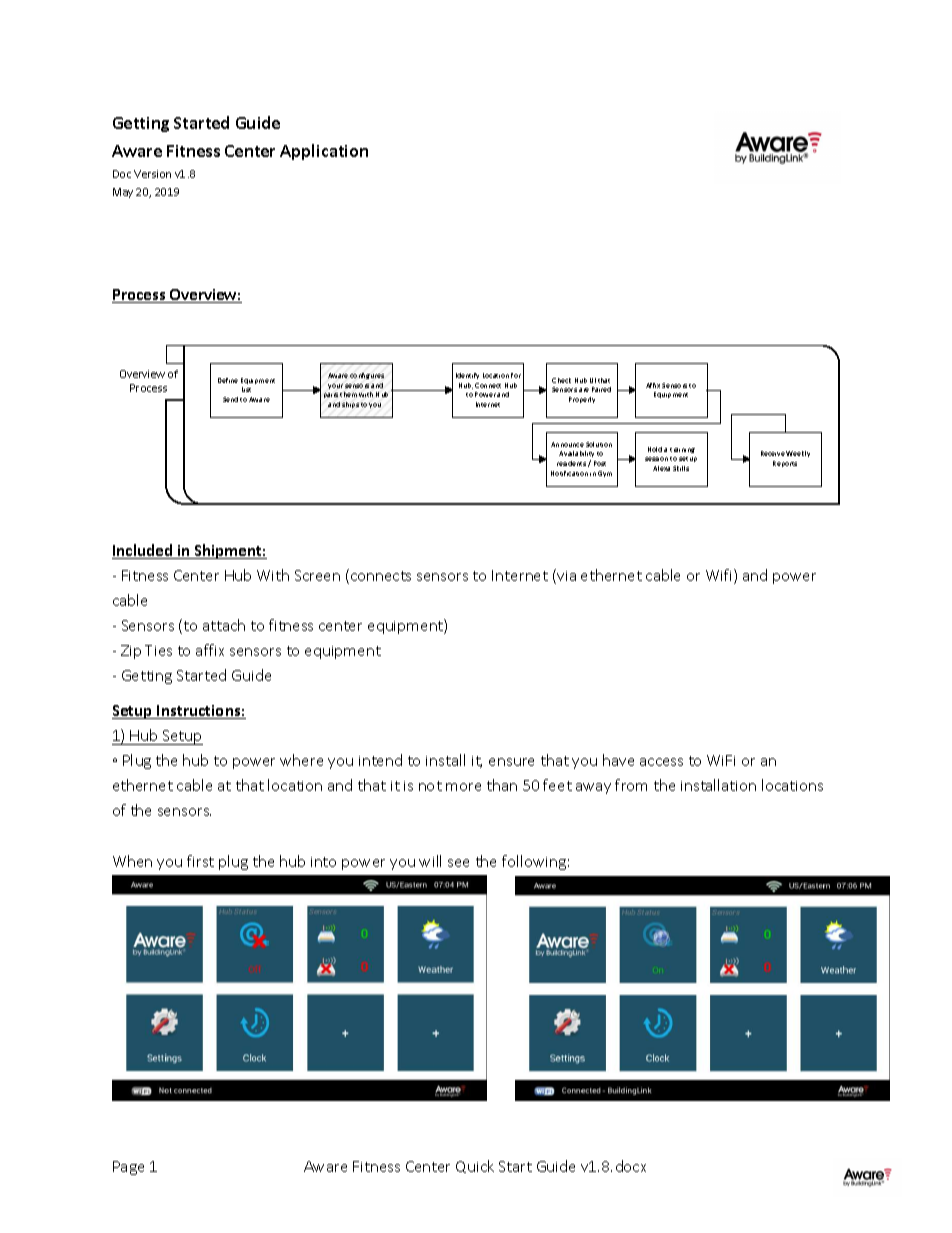  I want to click on Page, so click(128, 1168).
